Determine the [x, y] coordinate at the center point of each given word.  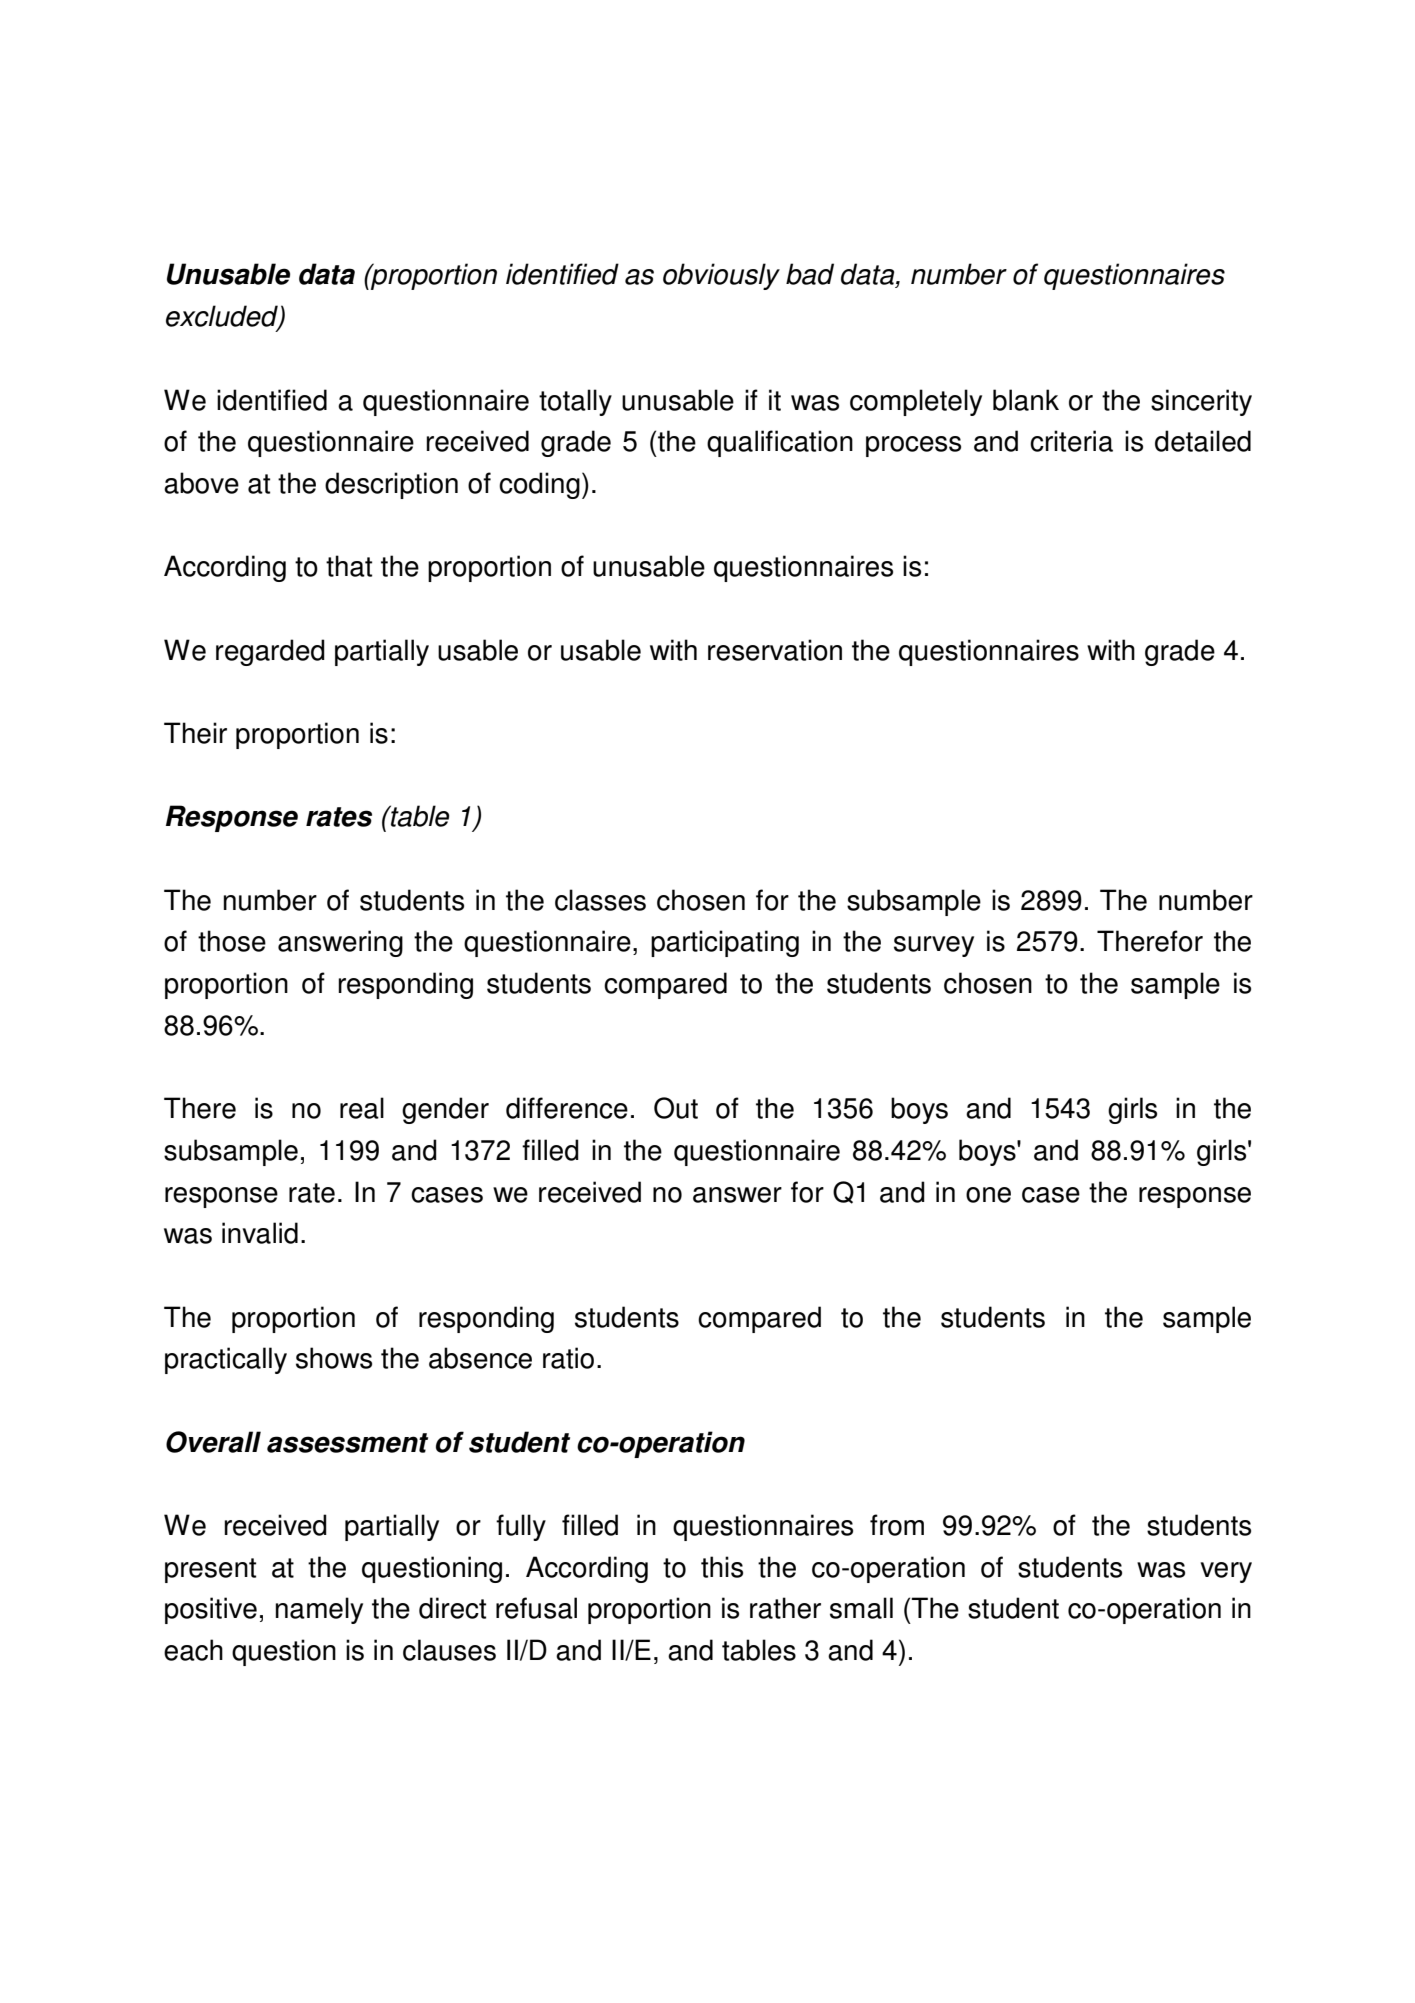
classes [600, 900]
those [232, 941]
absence [480, 1358]
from [897, 1525]
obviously [721, 276]
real [362, 1108]
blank [1026, 400]
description [391, 485]
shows [334, 1358]
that [349, 566]
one [988, 1195]
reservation [775, 650]
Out [676, 1108]
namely [319, 1610]
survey [934, 946]
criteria [1071, 441]
